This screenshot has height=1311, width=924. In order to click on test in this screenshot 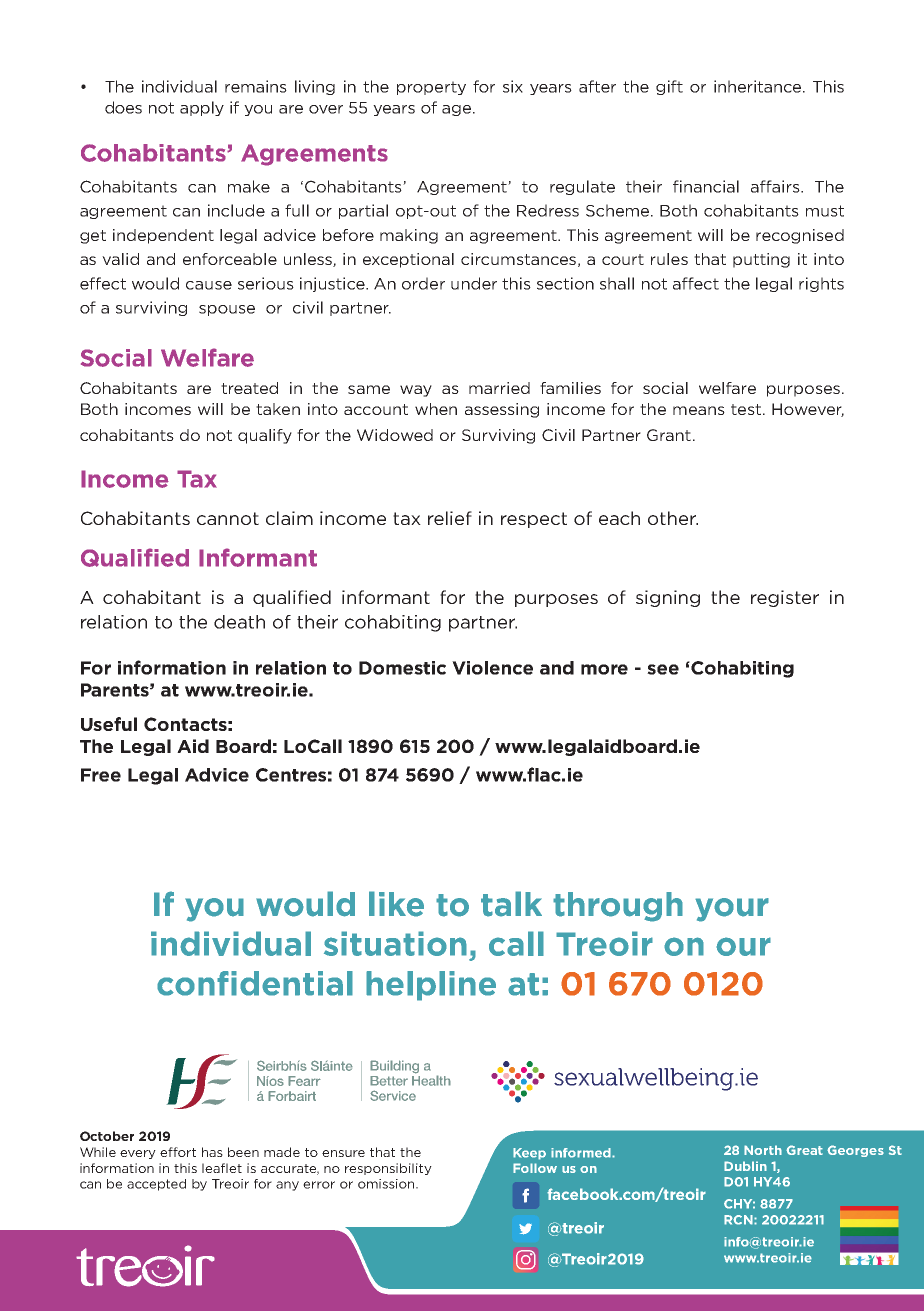, I will do `click(746, 409)`.
